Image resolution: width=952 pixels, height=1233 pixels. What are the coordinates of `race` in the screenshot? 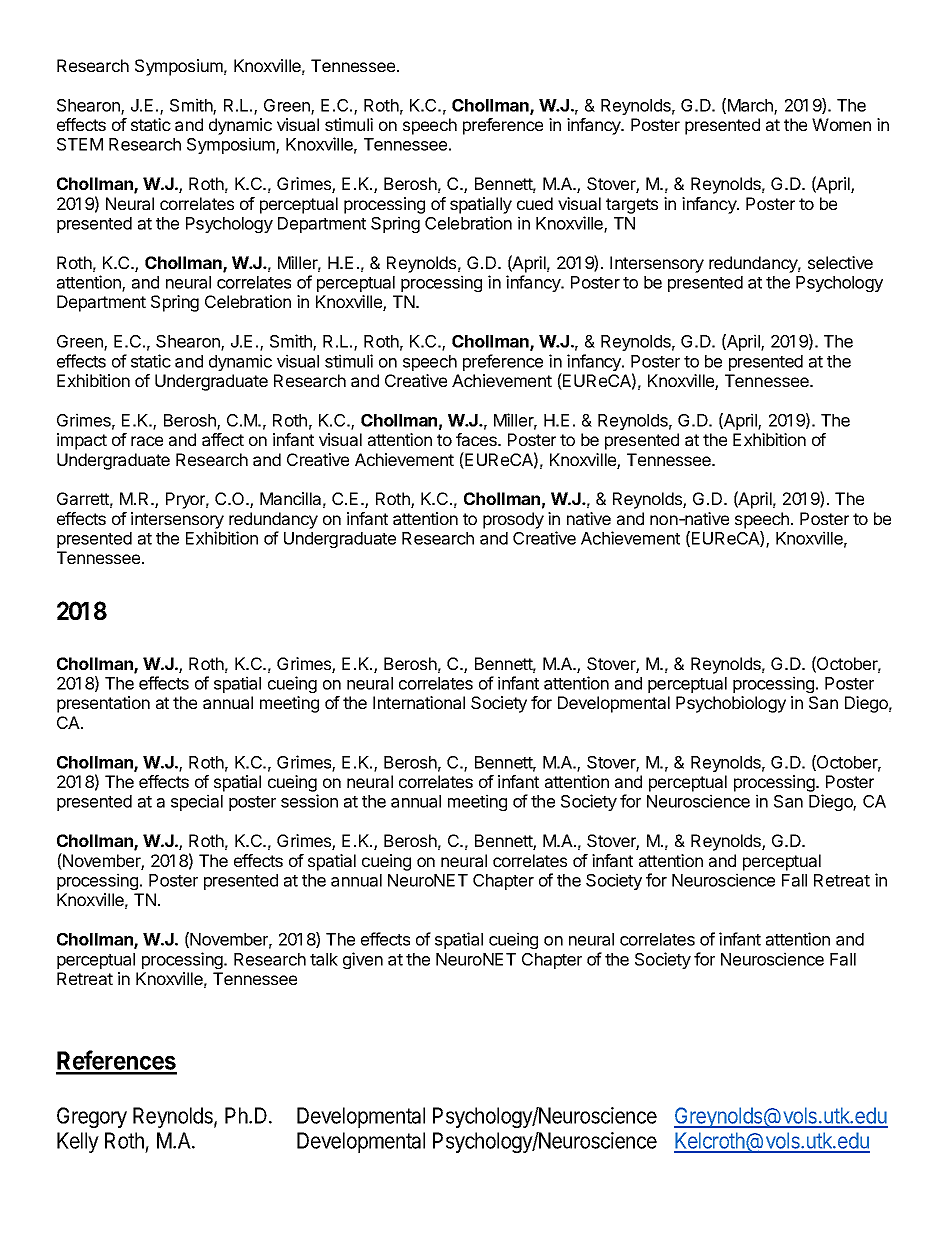 It's located at (147, 441).
